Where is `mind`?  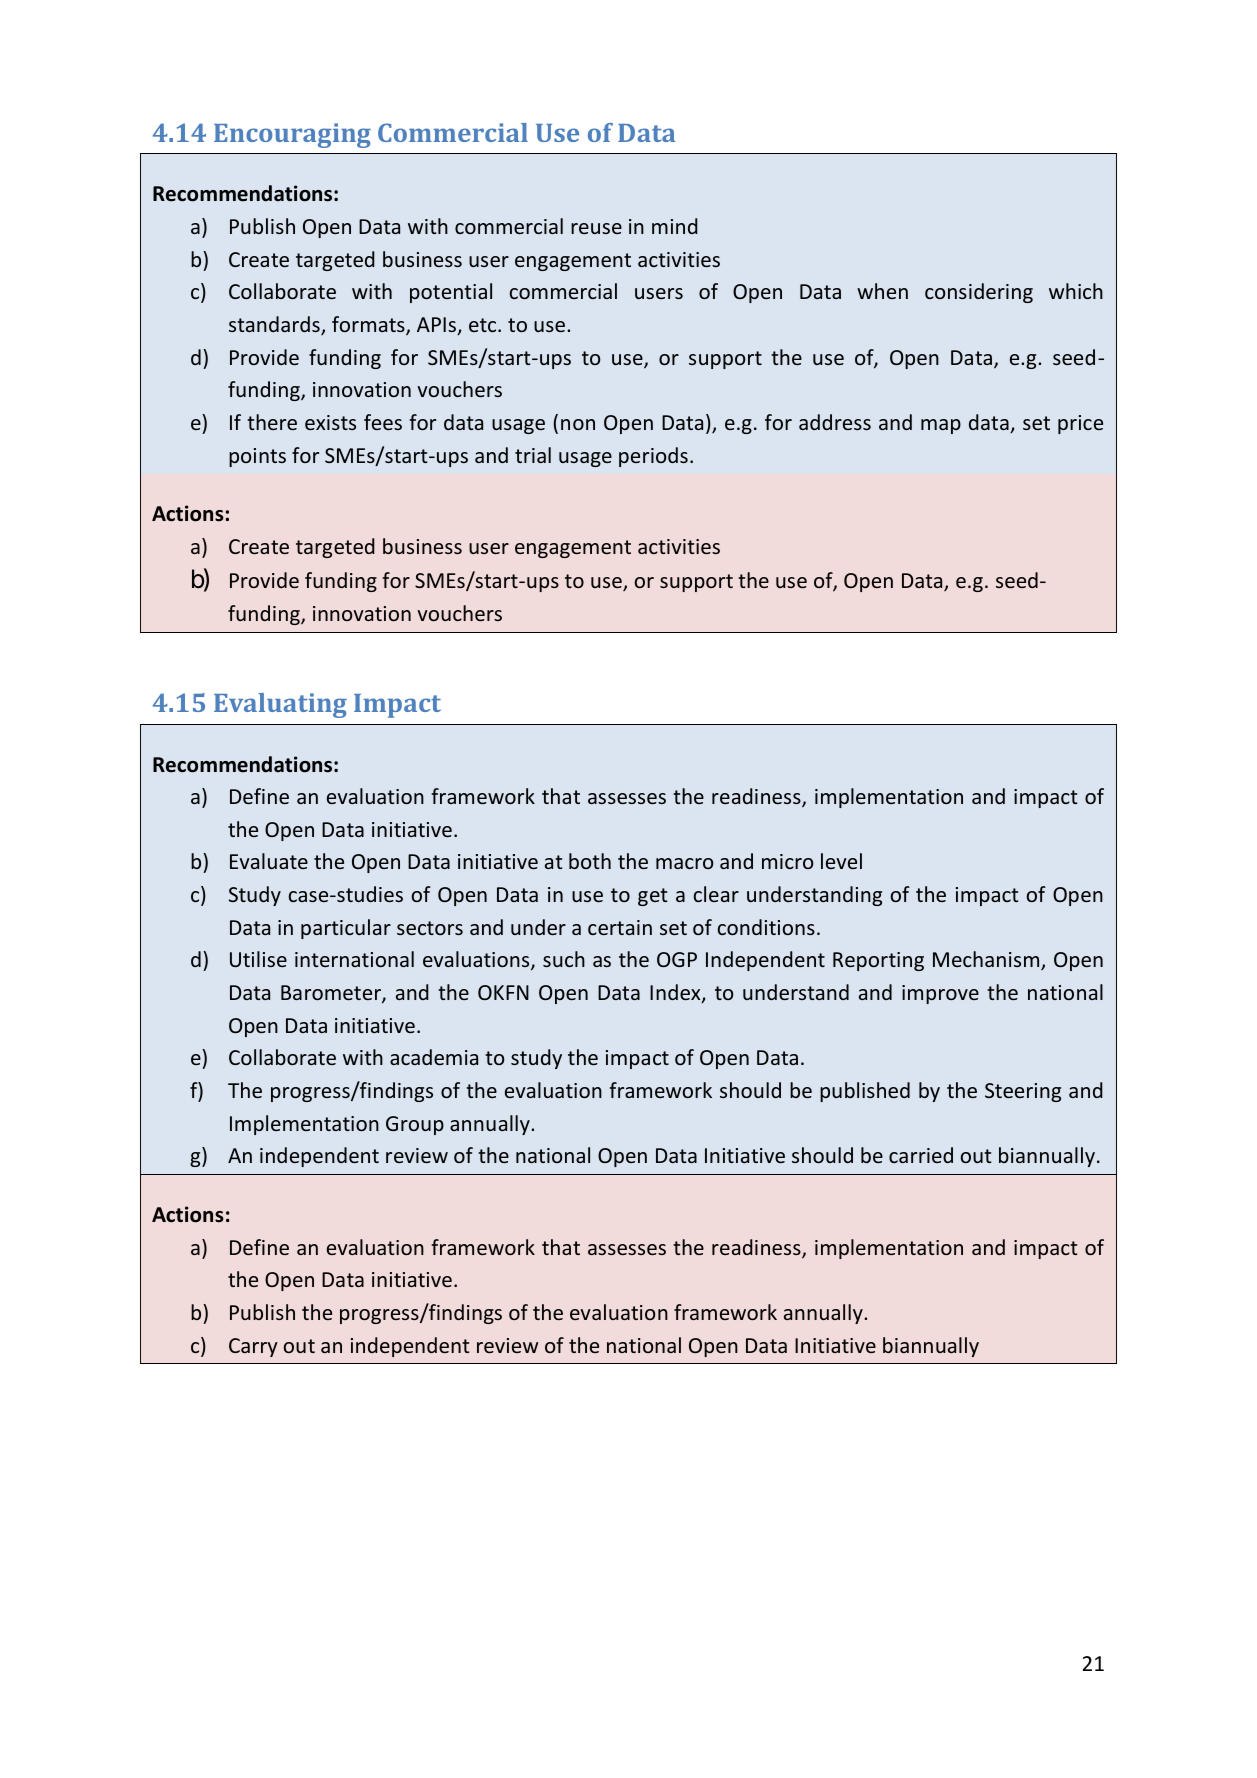
mind is located at coordinates (675, 226).
